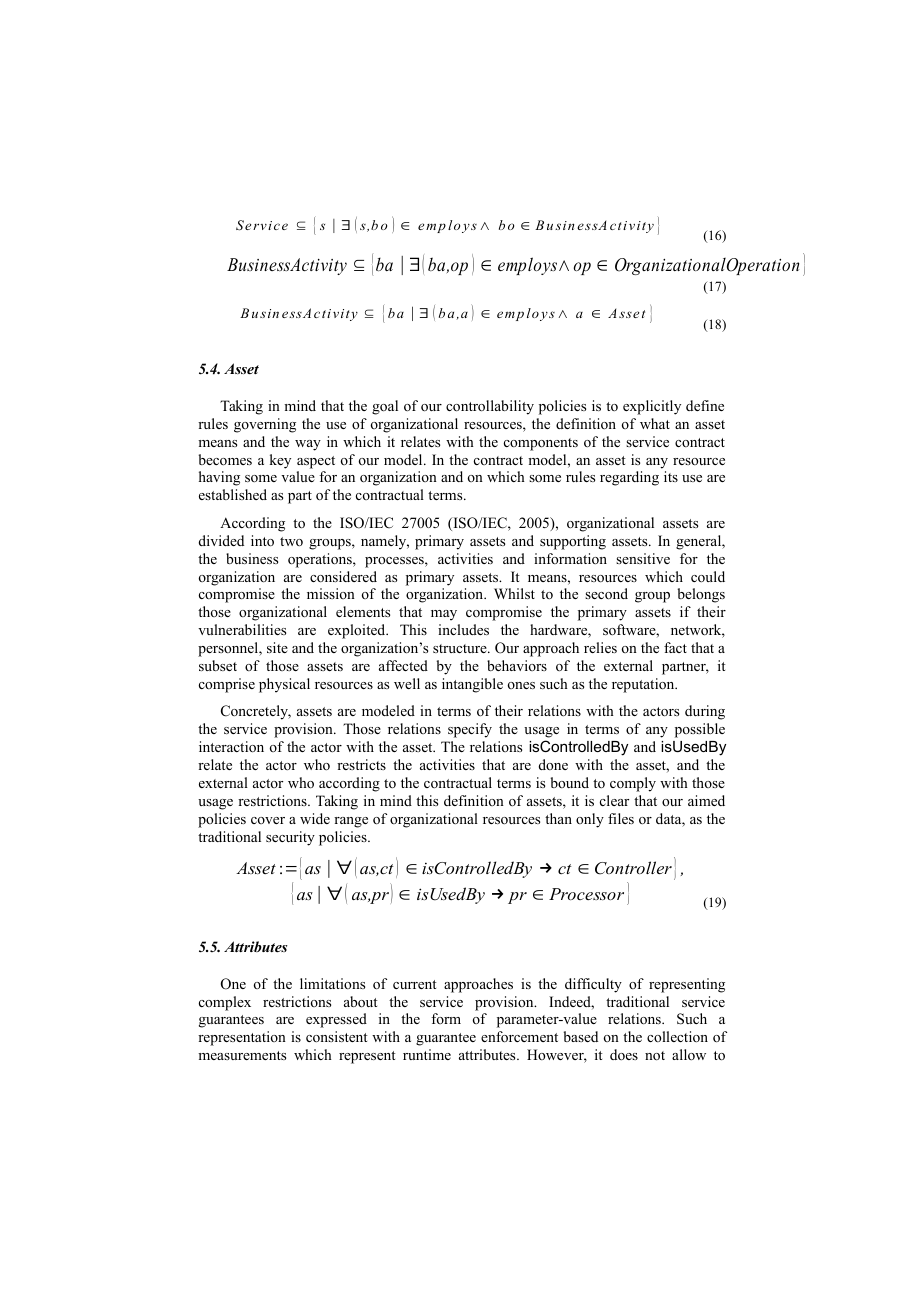 The width and height of the image is (924, 1308). Describe the element at coordinates (385, 407) in the image. I see `goal` at that location.
